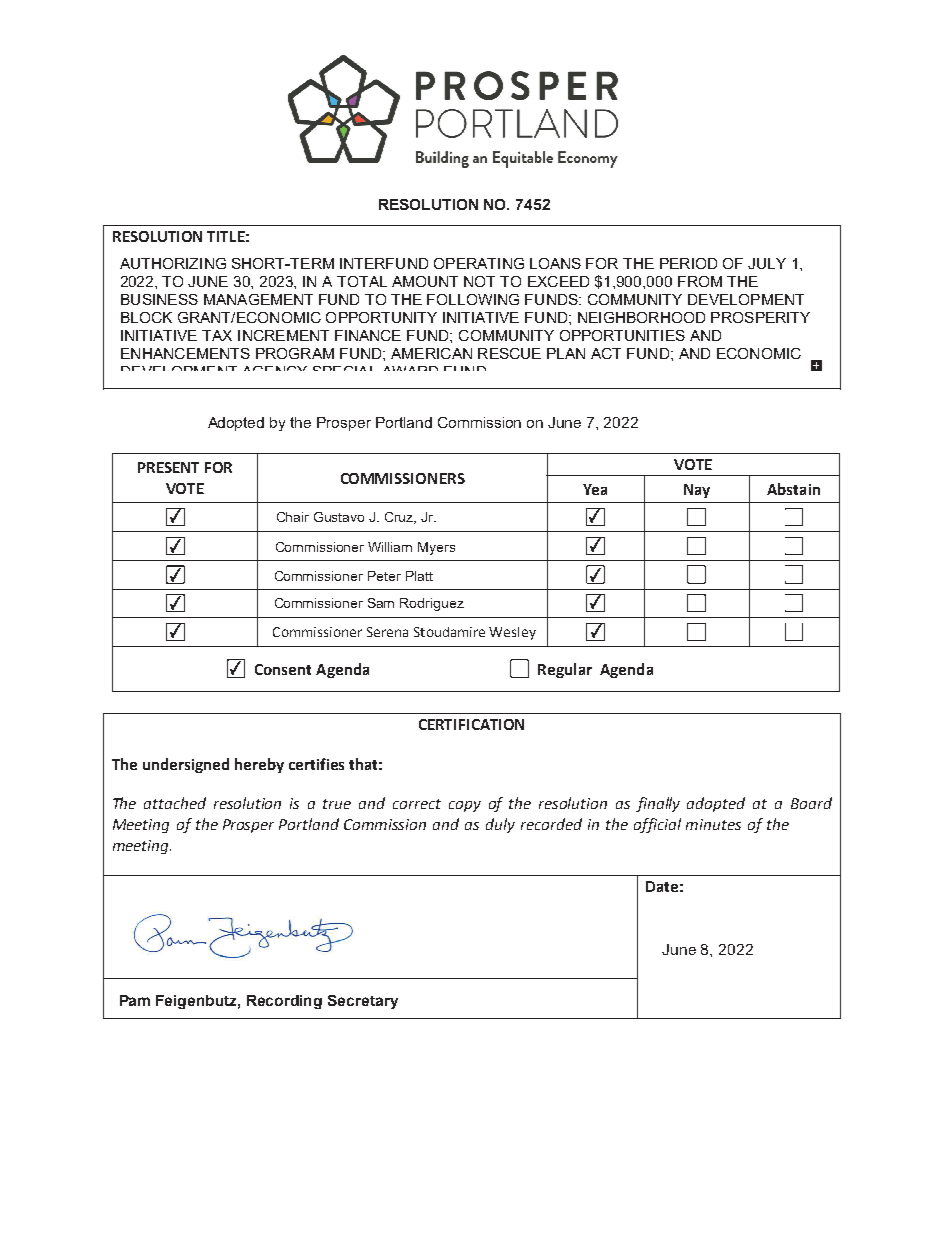  What do you see at coordinates (135, 1000) in the screenshot?
I see `Pam` at bounding box center [135, 1000].
